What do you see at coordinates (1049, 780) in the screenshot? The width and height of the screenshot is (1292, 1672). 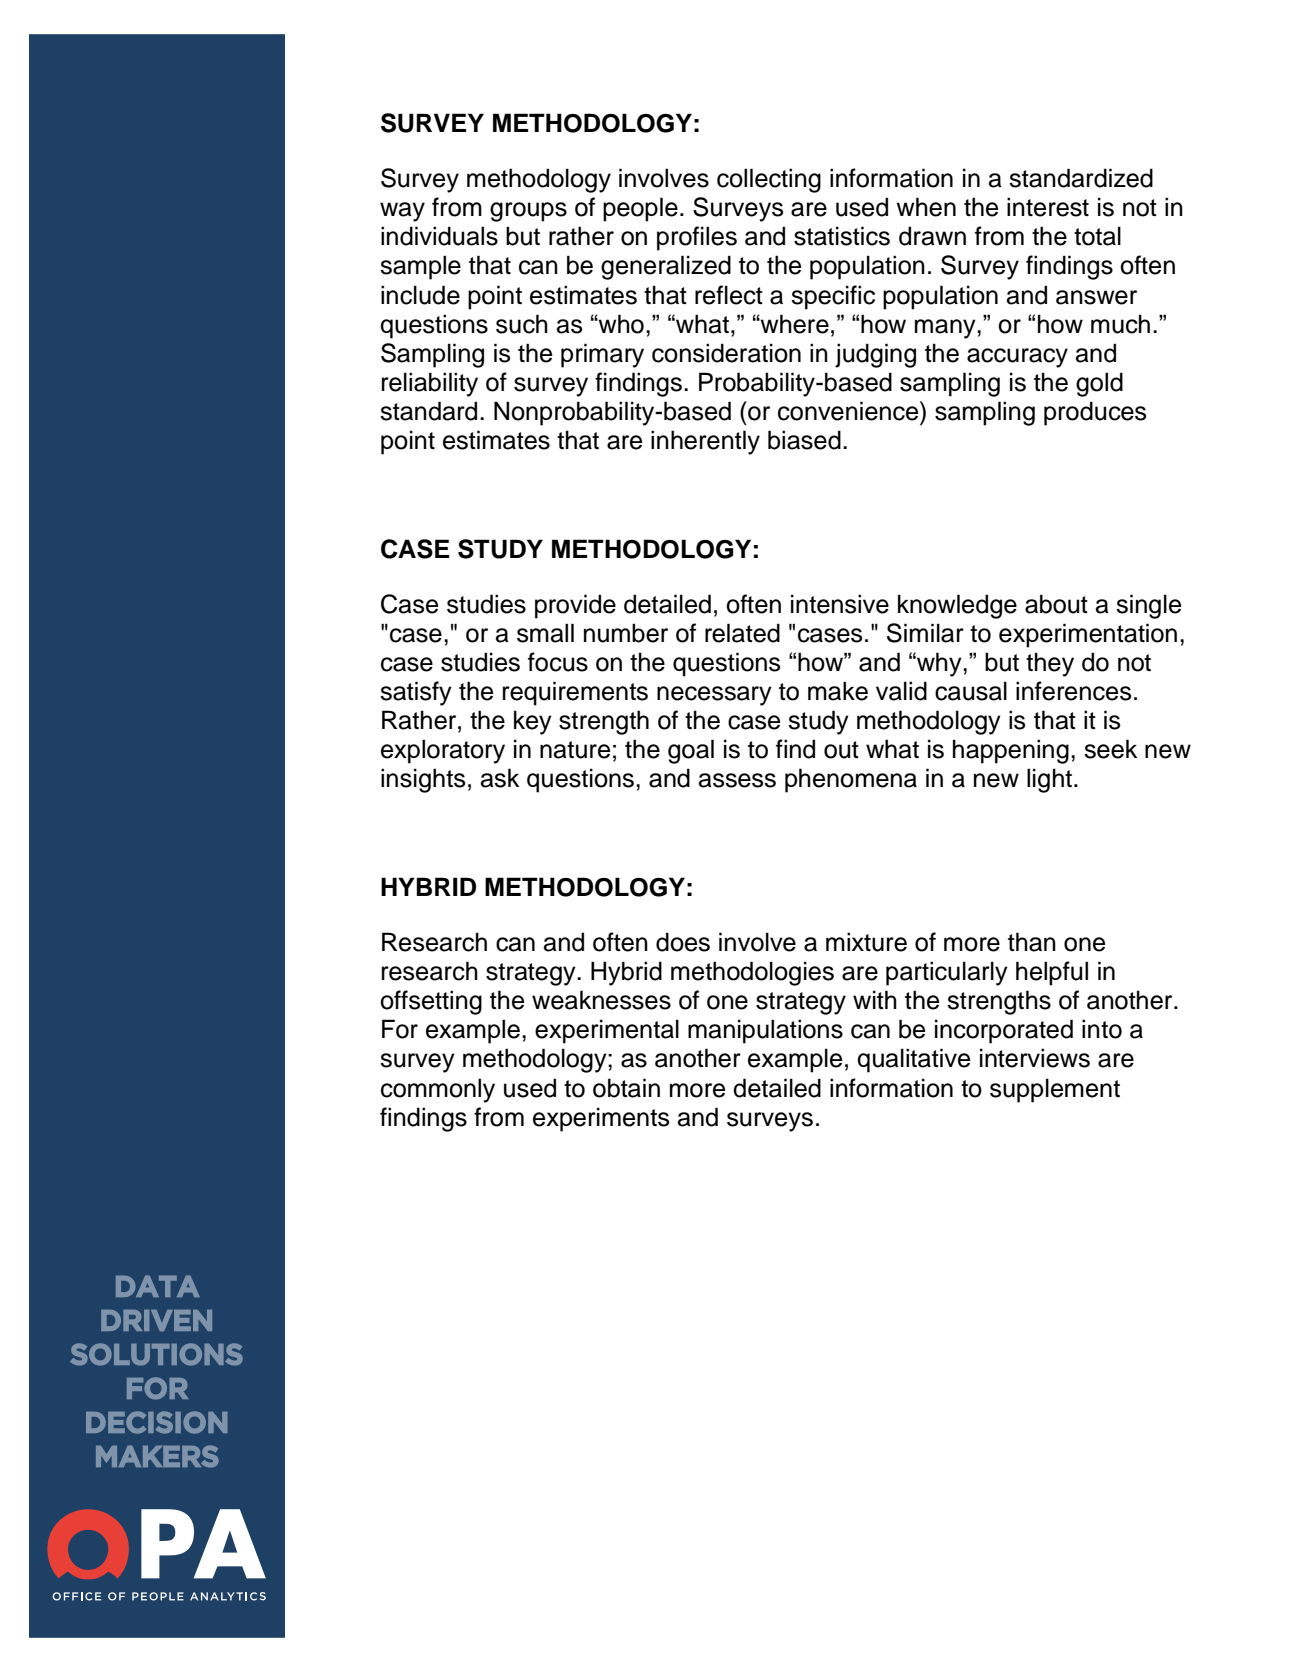 I see `light` at bounding box center [1049, 780].
